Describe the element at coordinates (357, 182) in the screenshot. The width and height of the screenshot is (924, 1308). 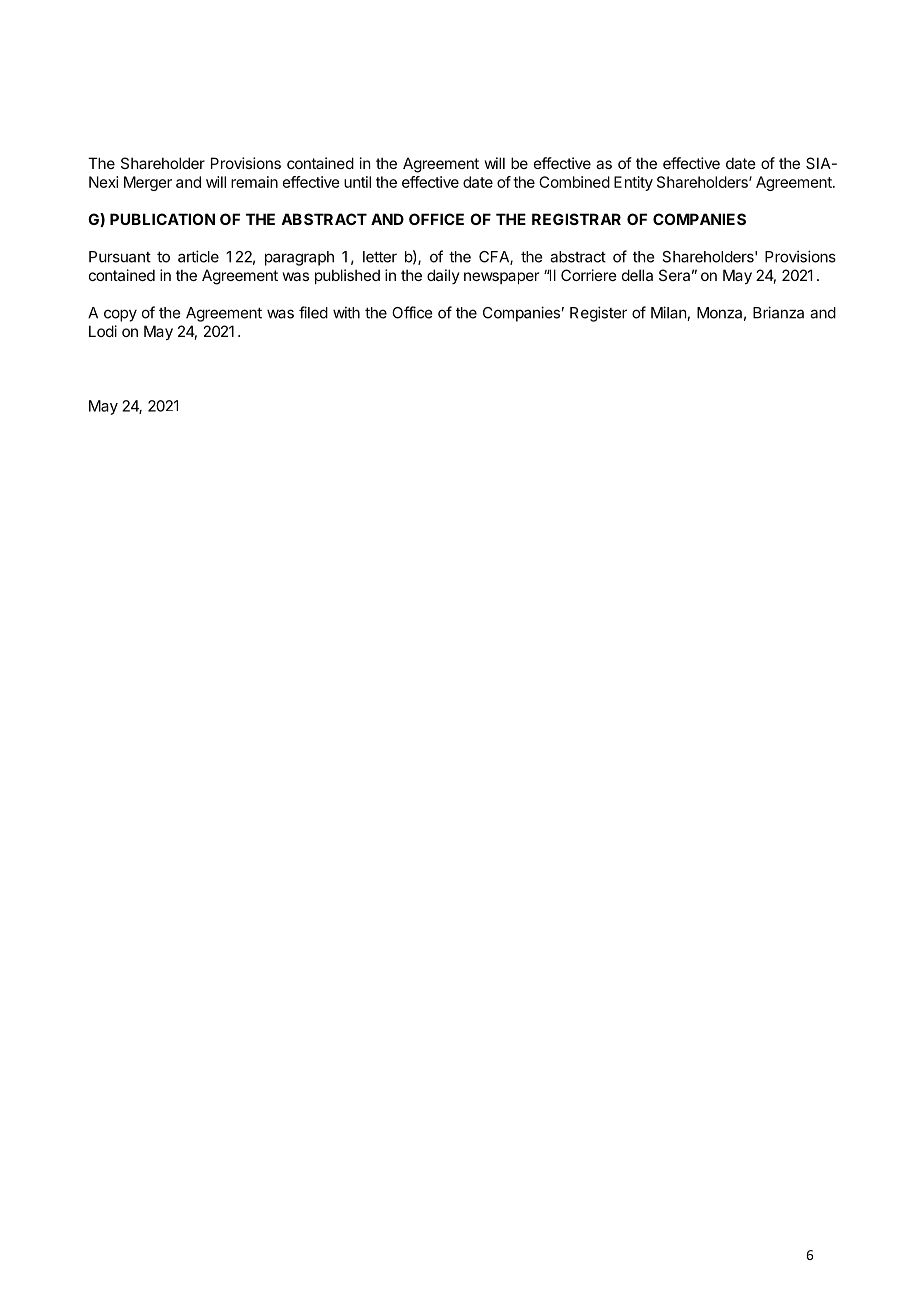
I see `until` at that location.
